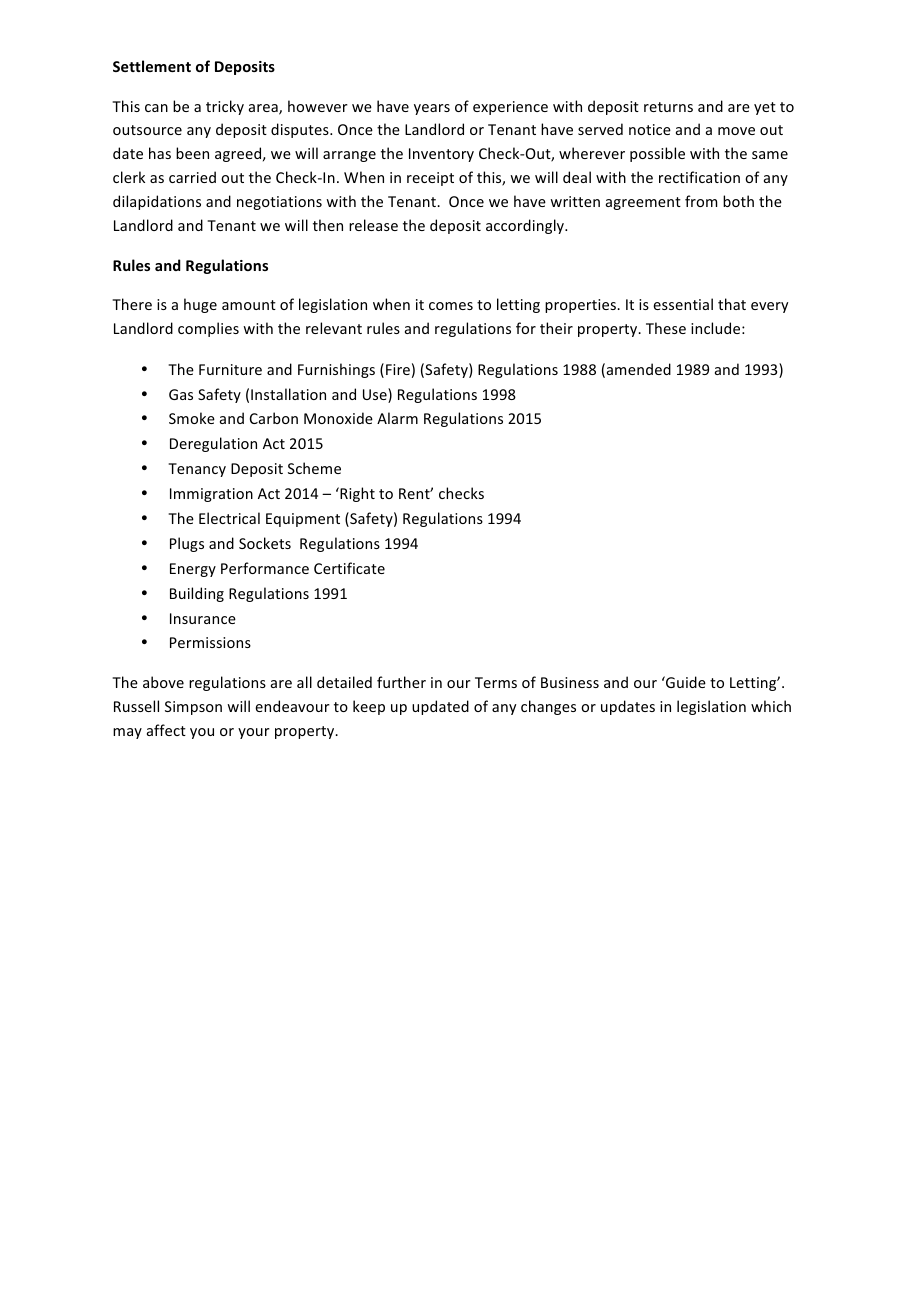  I want to click on from, so click(701, 201).
